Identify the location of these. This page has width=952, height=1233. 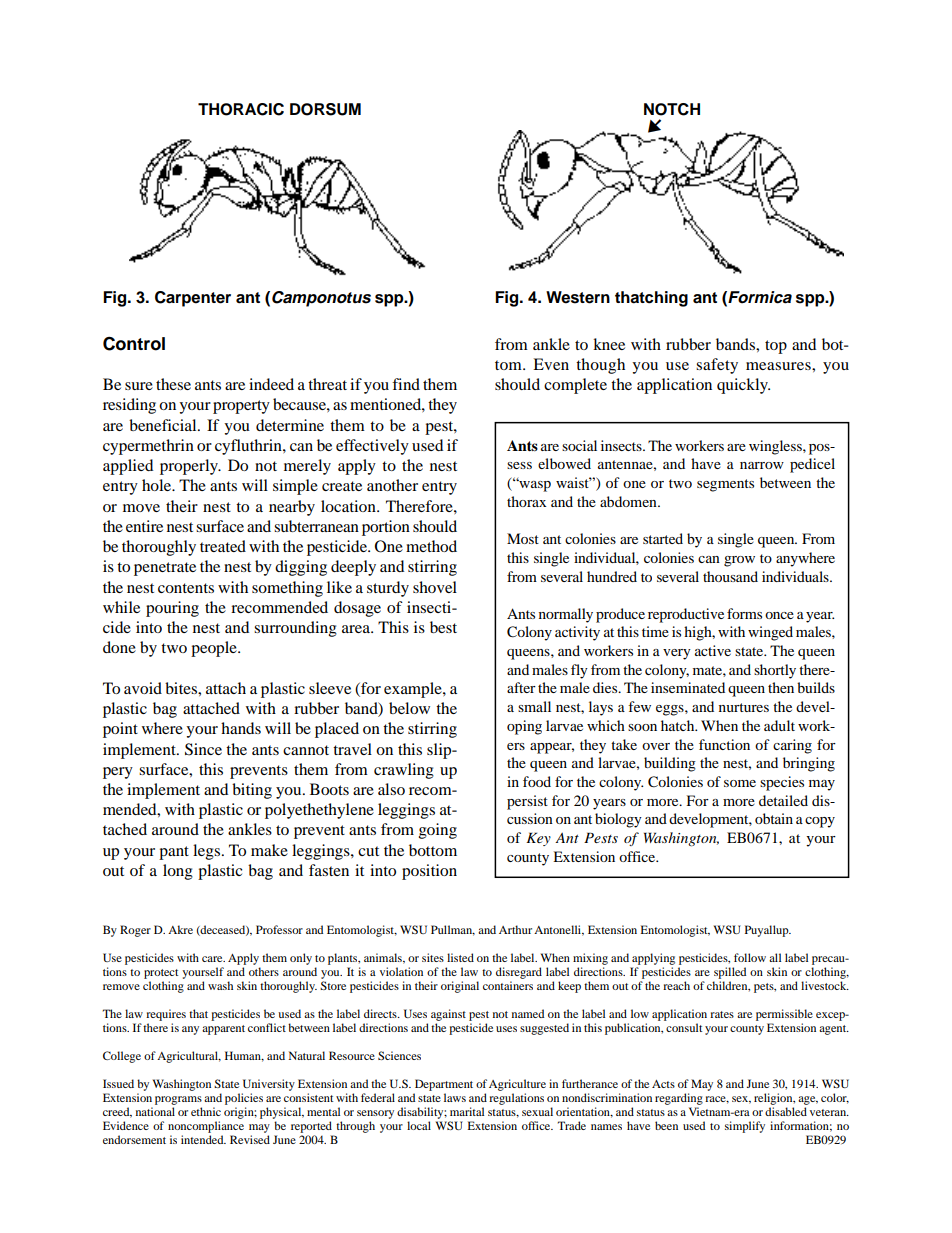
(173, 384).
